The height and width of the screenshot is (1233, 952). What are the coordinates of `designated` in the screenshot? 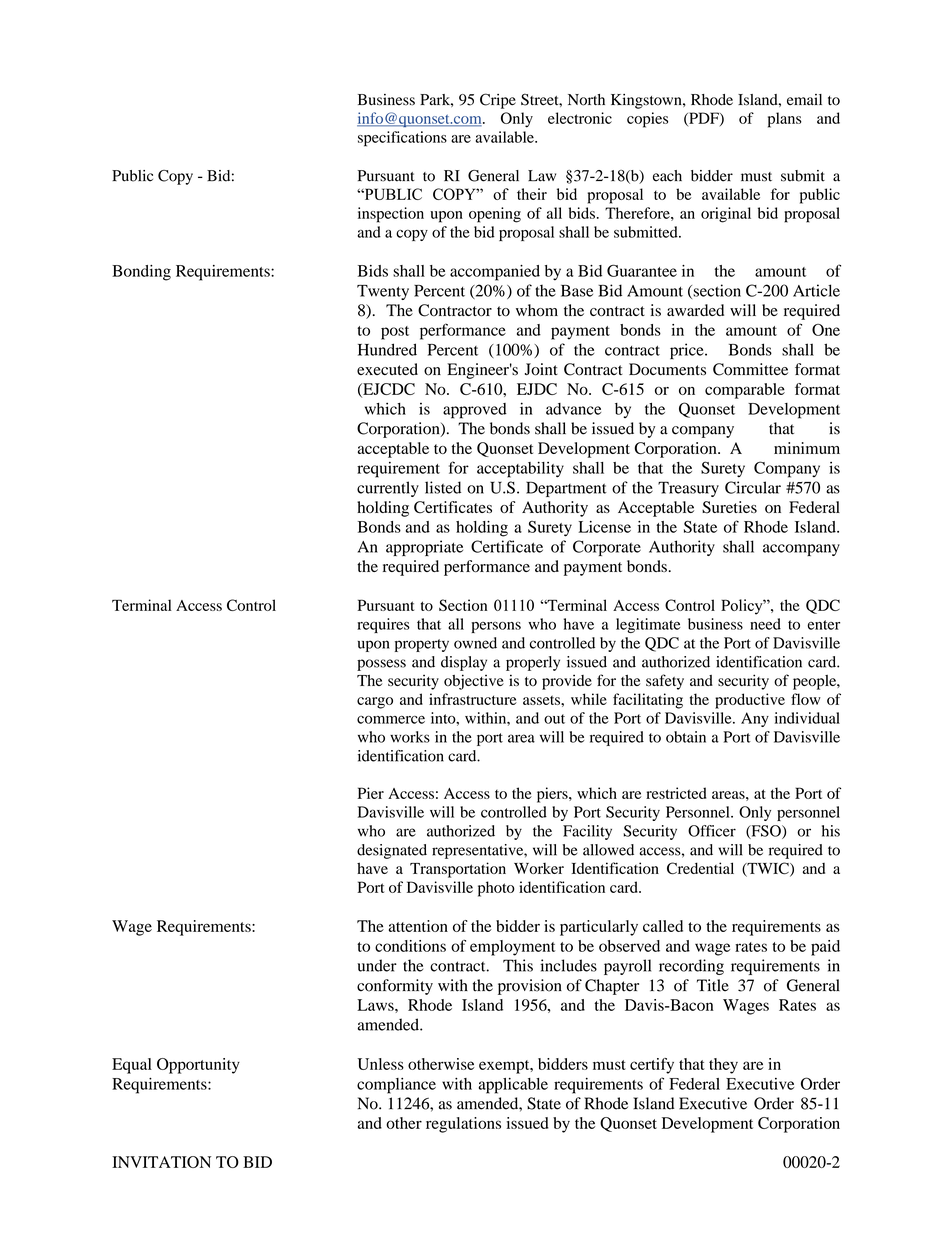 It's located at (392, 851).
